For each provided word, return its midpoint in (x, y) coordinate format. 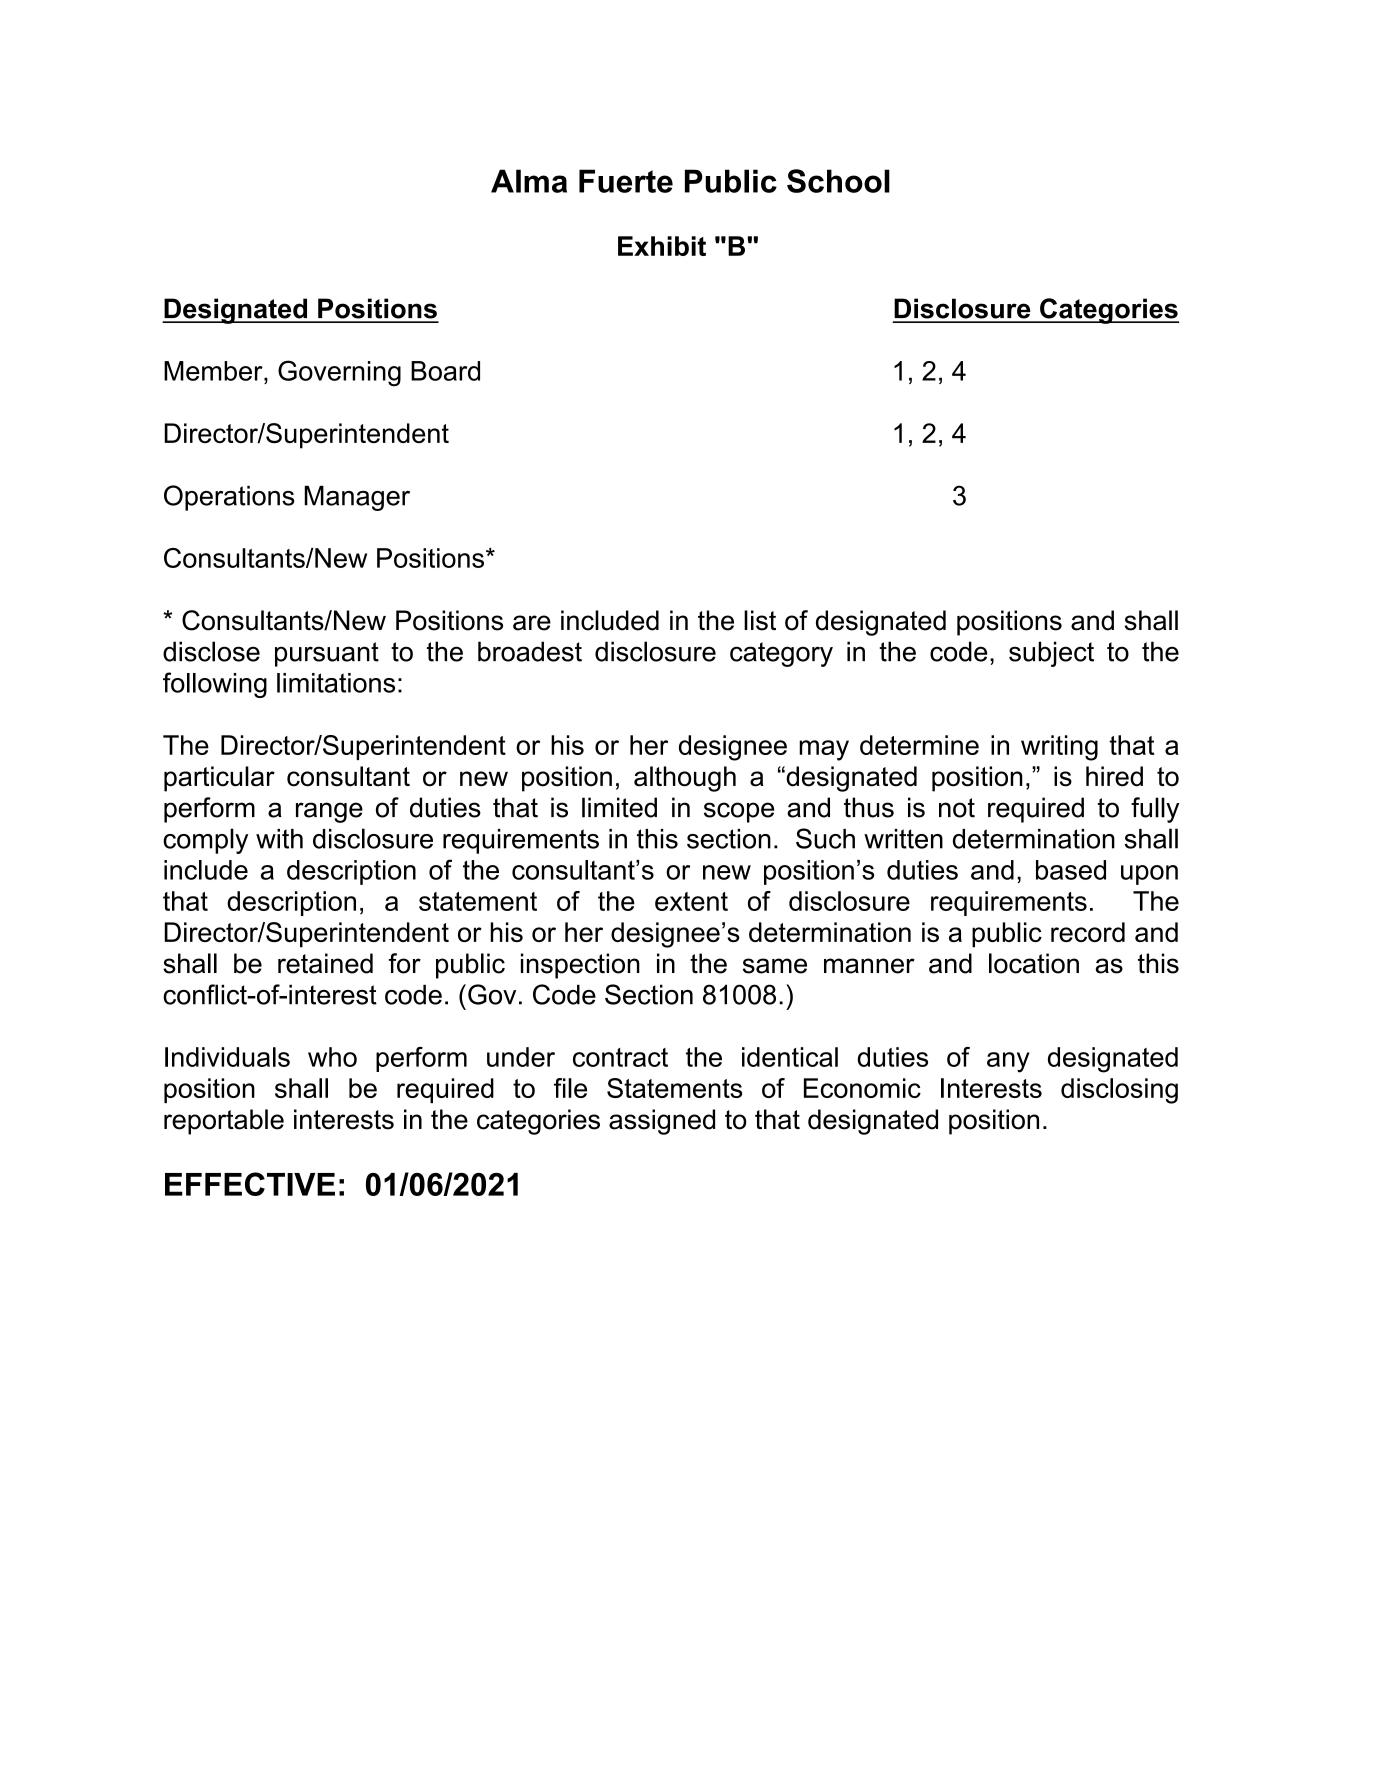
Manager (357, 498)
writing (1059, 748)
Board (445, 371)
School (838, 181)
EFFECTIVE (250, 1184)
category (781, 654)
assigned (662, 1122)
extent (691, 901)
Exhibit (662, 246)
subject (1051, 654)
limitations (336, 683)
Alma (529, 181)
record (1088, 932)
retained (325, 963)
